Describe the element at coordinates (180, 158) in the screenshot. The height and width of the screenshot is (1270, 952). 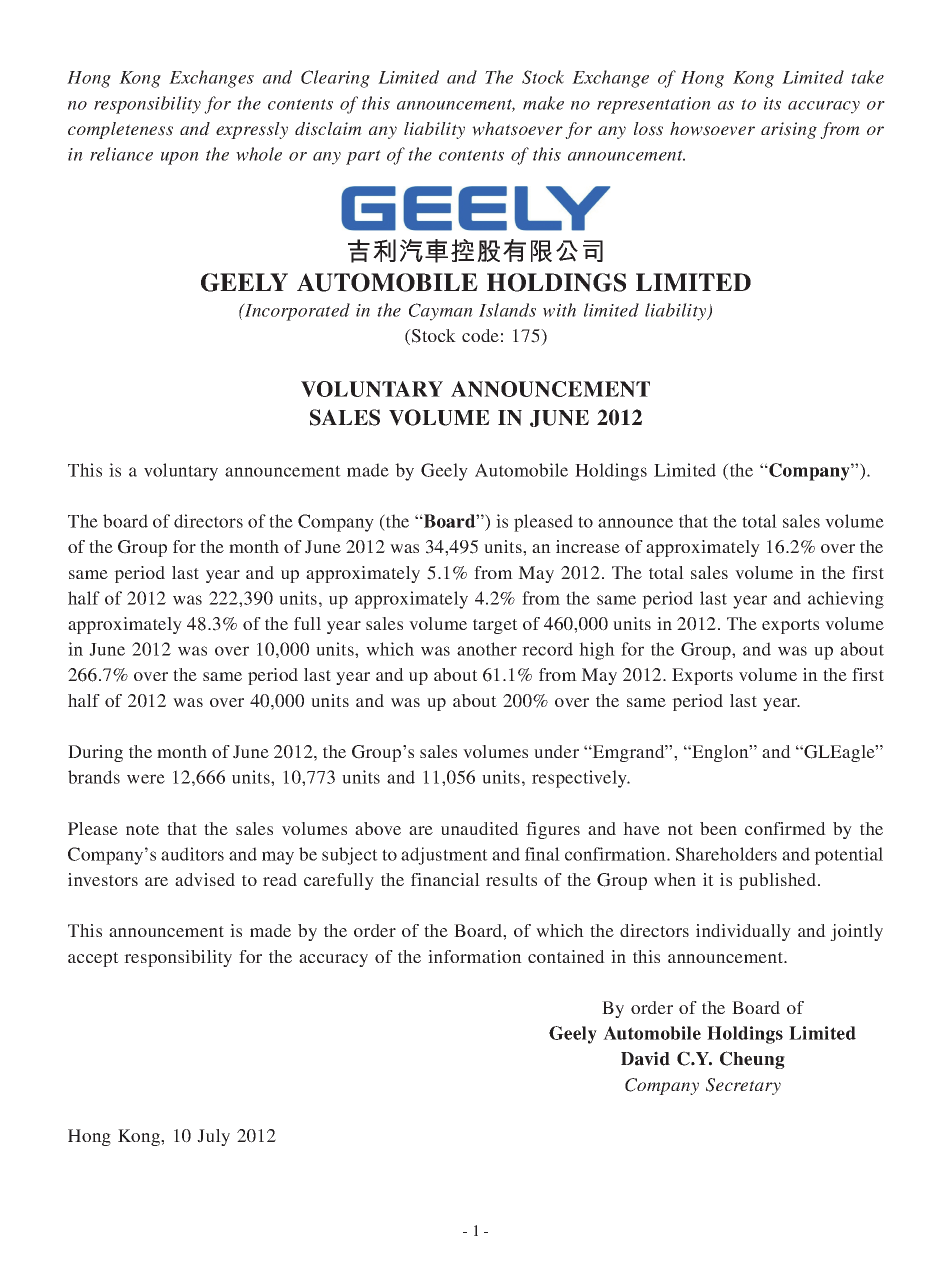
I see `upon` at that location.
